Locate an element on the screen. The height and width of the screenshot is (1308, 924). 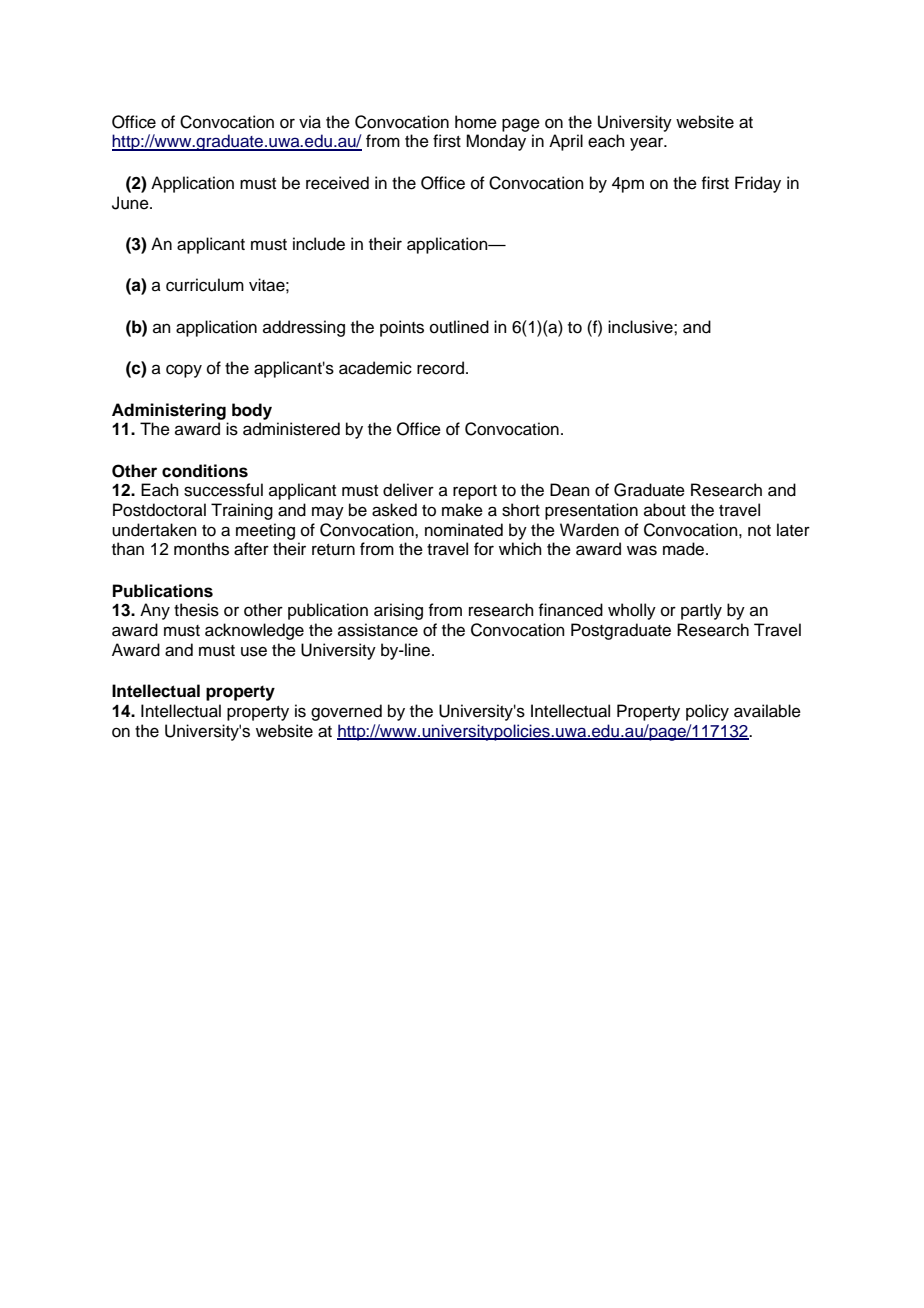
policy is located at coordinates (707, 712).
